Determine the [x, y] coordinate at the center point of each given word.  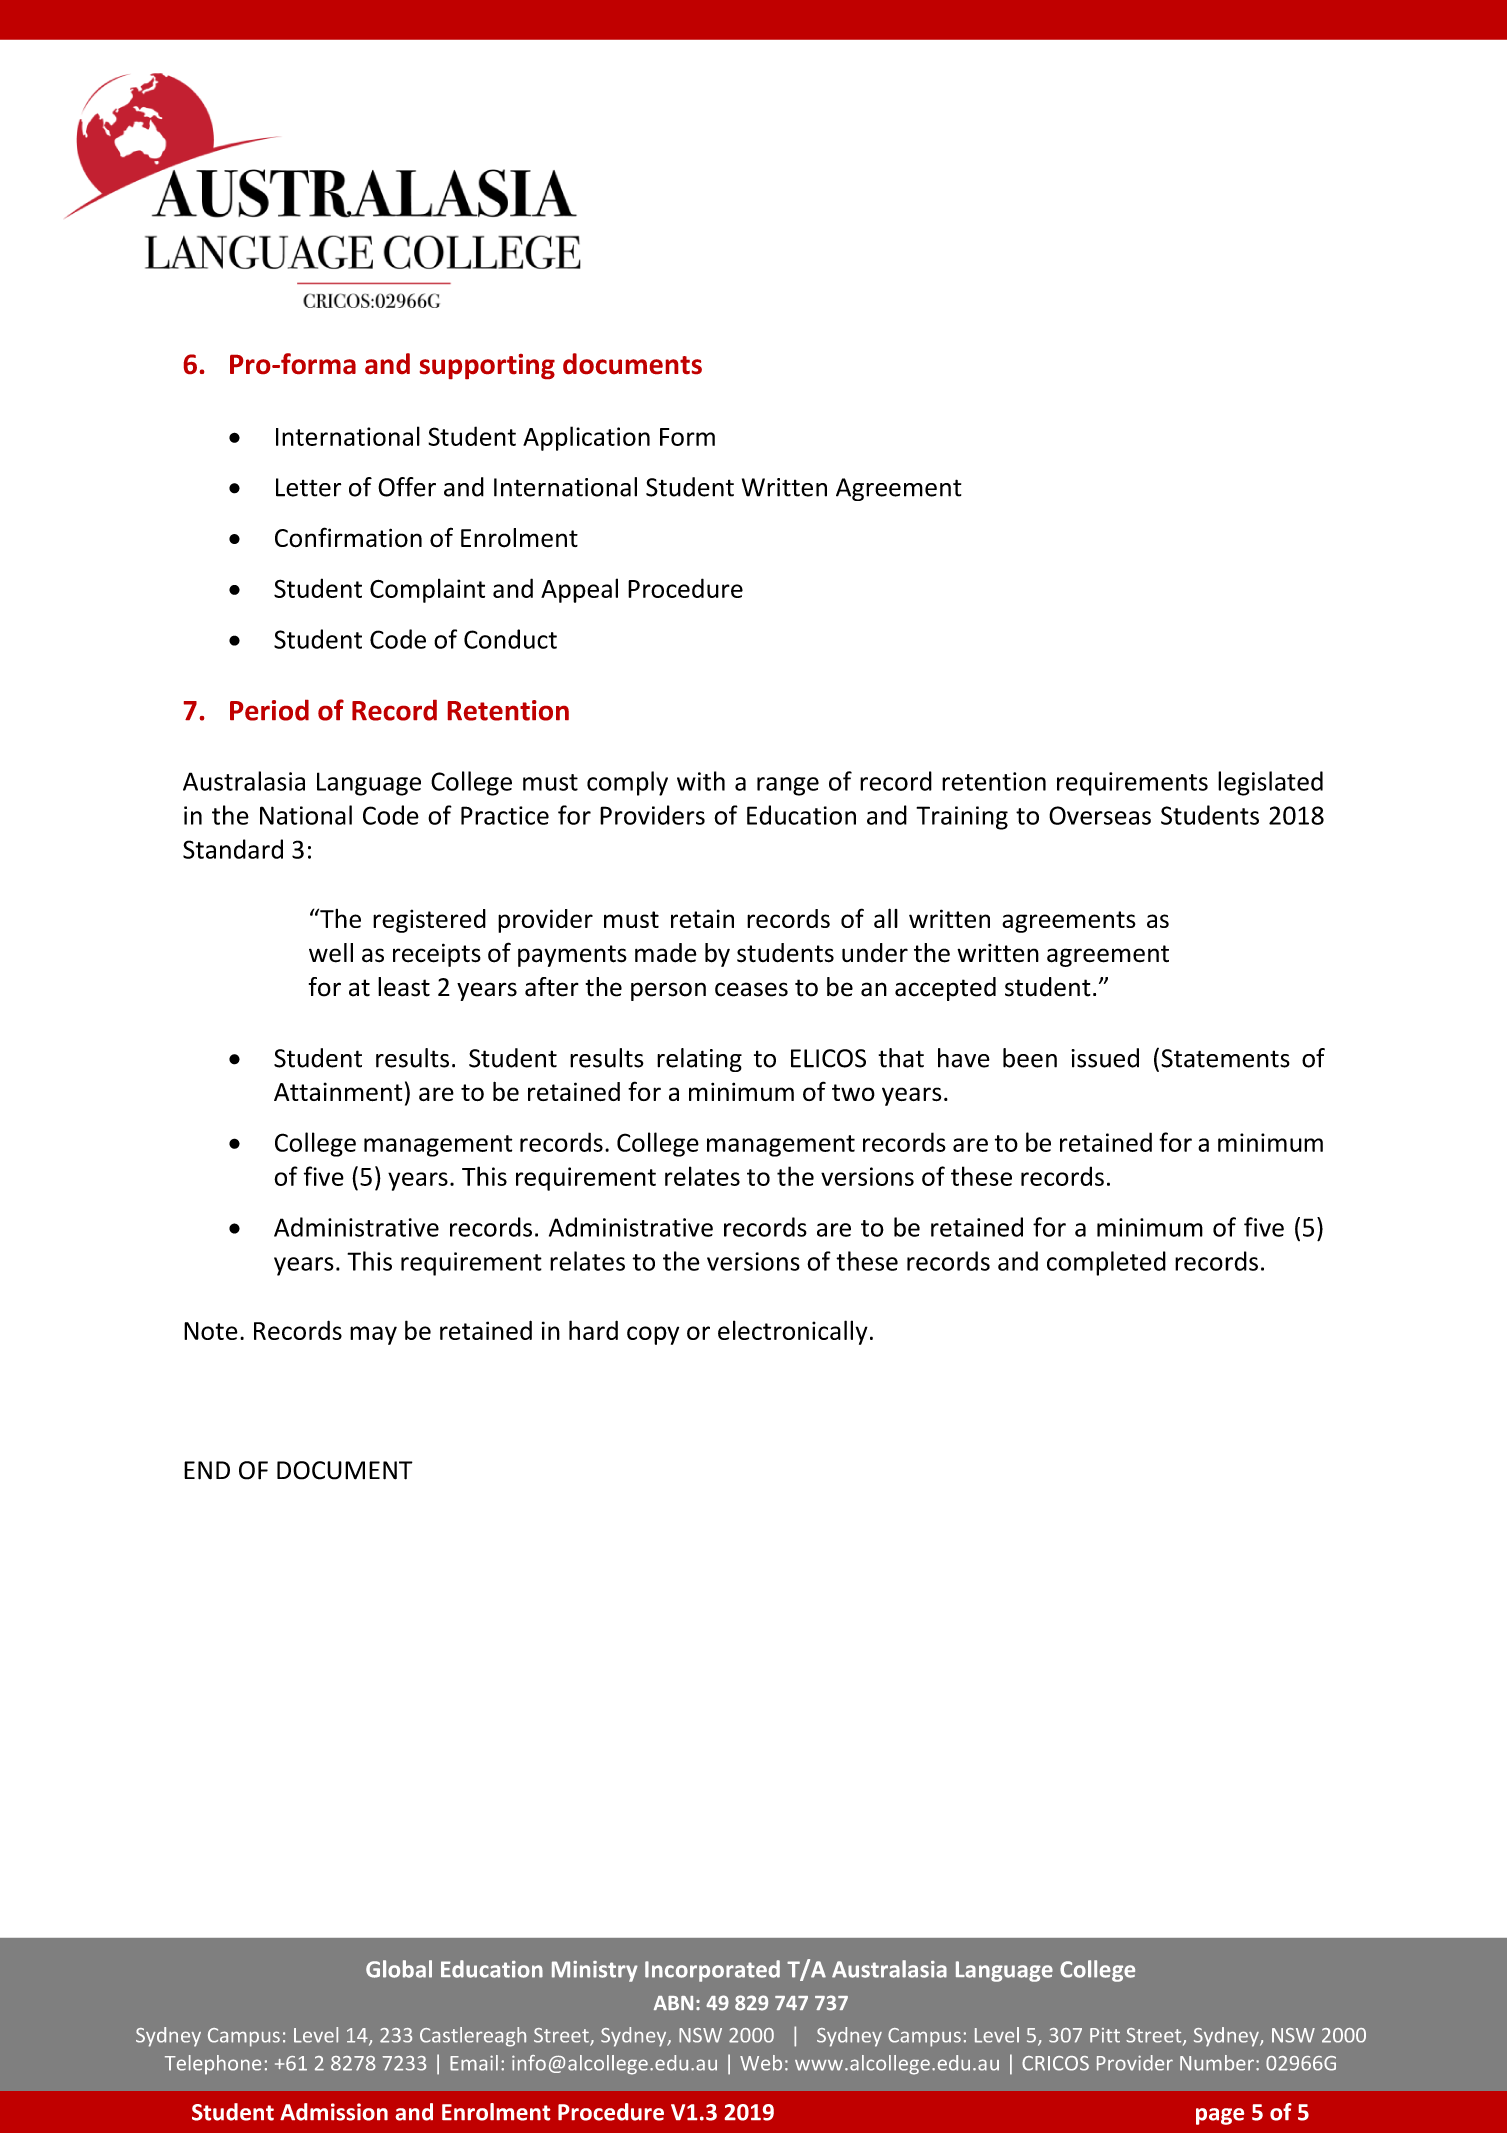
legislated [1270, 783]
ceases [751, 989]
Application [586, 438]
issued [1105, 1058]
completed [1106, 1263]
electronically [793, 1332]
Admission [334, 2112]
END [207, 1470]
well [331, 953]
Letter [308, 487]
